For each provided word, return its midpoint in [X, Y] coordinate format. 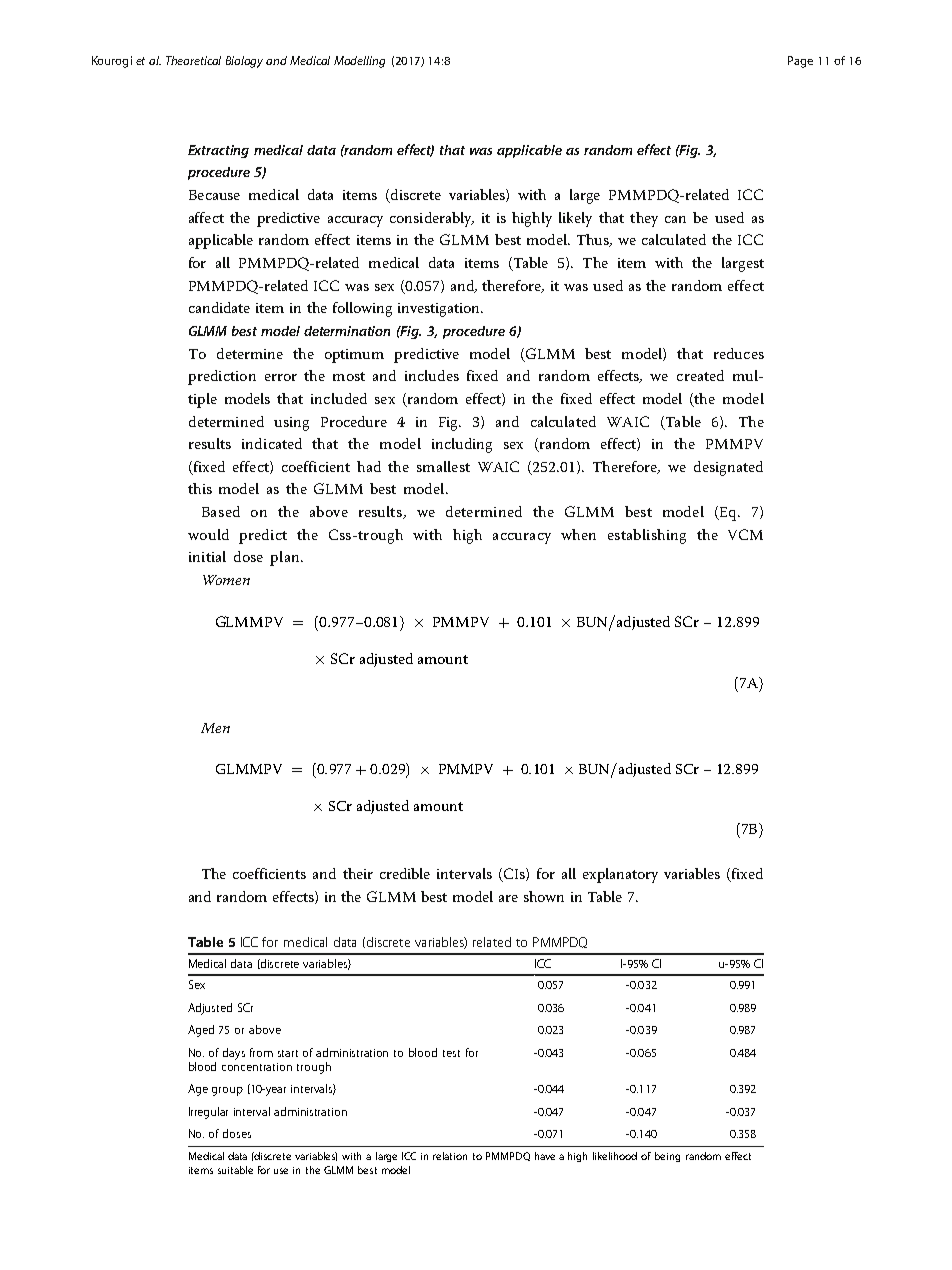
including [462, 445]
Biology [244, 62]
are [508, 898]
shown [544, 896]
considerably [432, 219]
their [358, 873]
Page [800, 62]
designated [728, 468]
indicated [272, 443]
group [227, 1091]
